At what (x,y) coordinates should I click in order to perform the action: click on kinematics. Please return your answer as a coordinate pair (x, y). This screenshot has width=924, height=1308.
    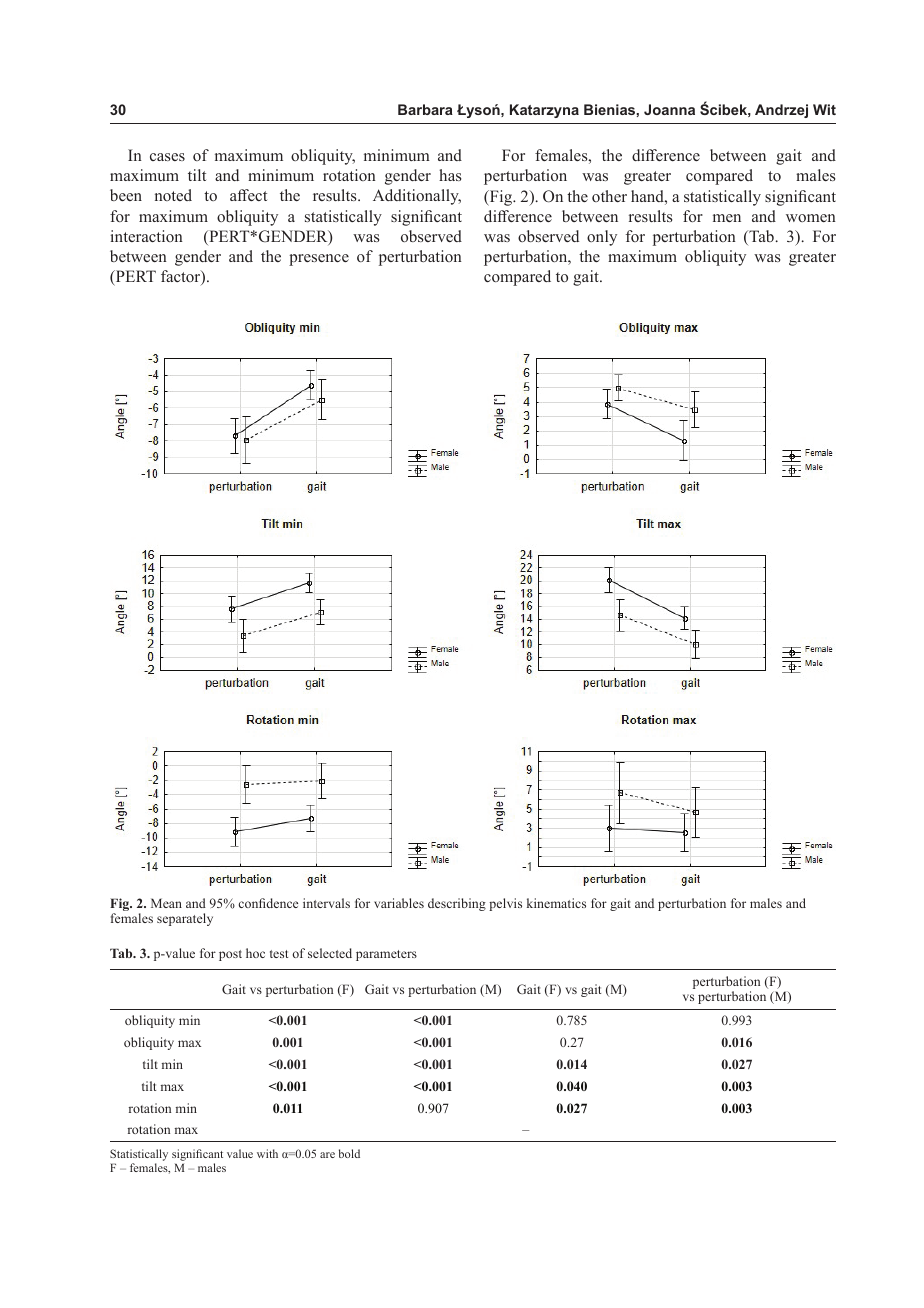
    Looking at the image, I should click on (556, 903).
